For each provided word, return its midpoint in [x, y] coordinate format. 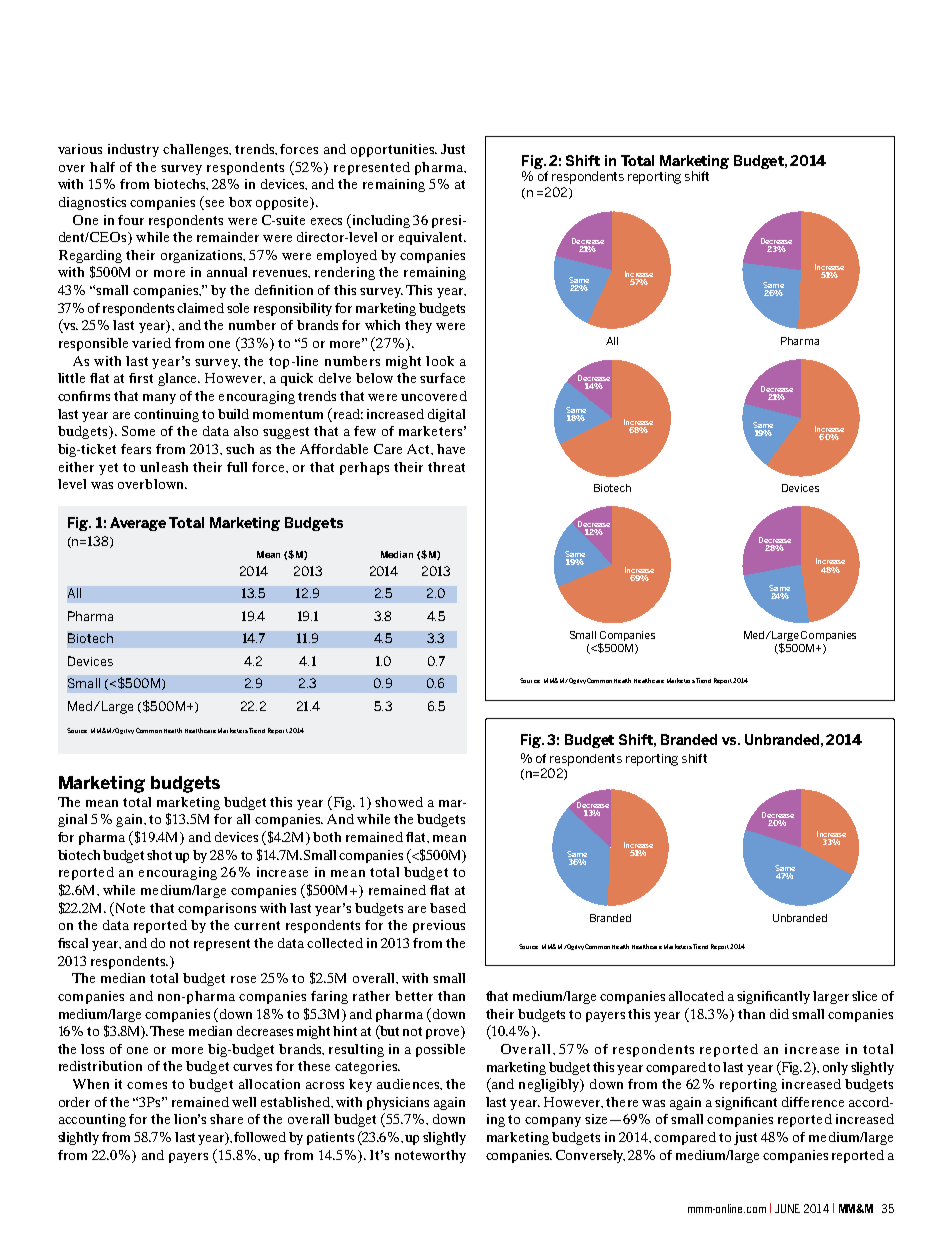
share [226, 1119]
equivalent [432, 238]
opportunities [394, 150]
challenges [197, 150]
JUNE [787, 1208]
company [553, 1122]
